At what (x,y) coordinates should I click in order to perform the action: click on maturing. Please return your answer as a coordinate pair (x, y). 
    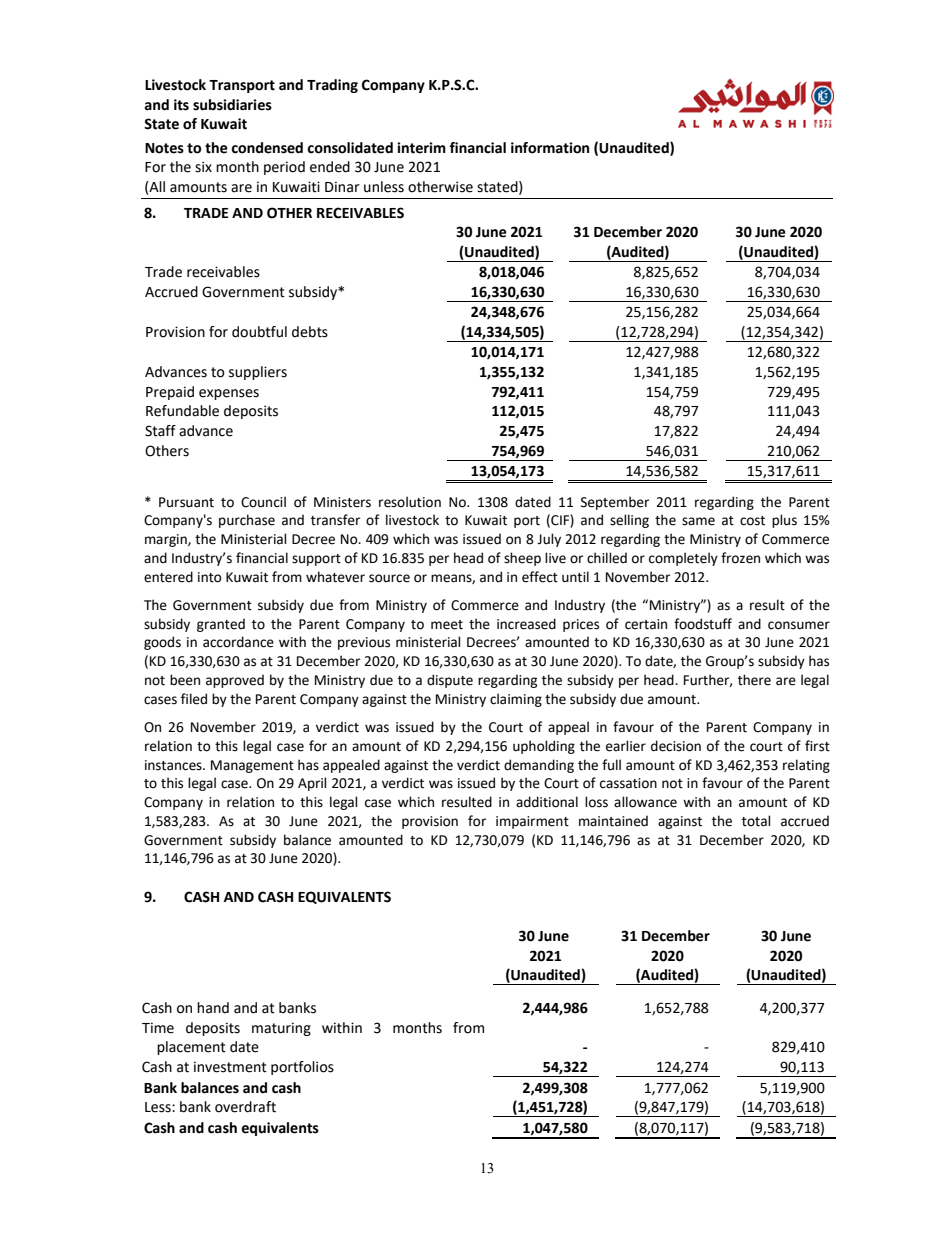
    Looking at the image, I should click on (281, 1029).
